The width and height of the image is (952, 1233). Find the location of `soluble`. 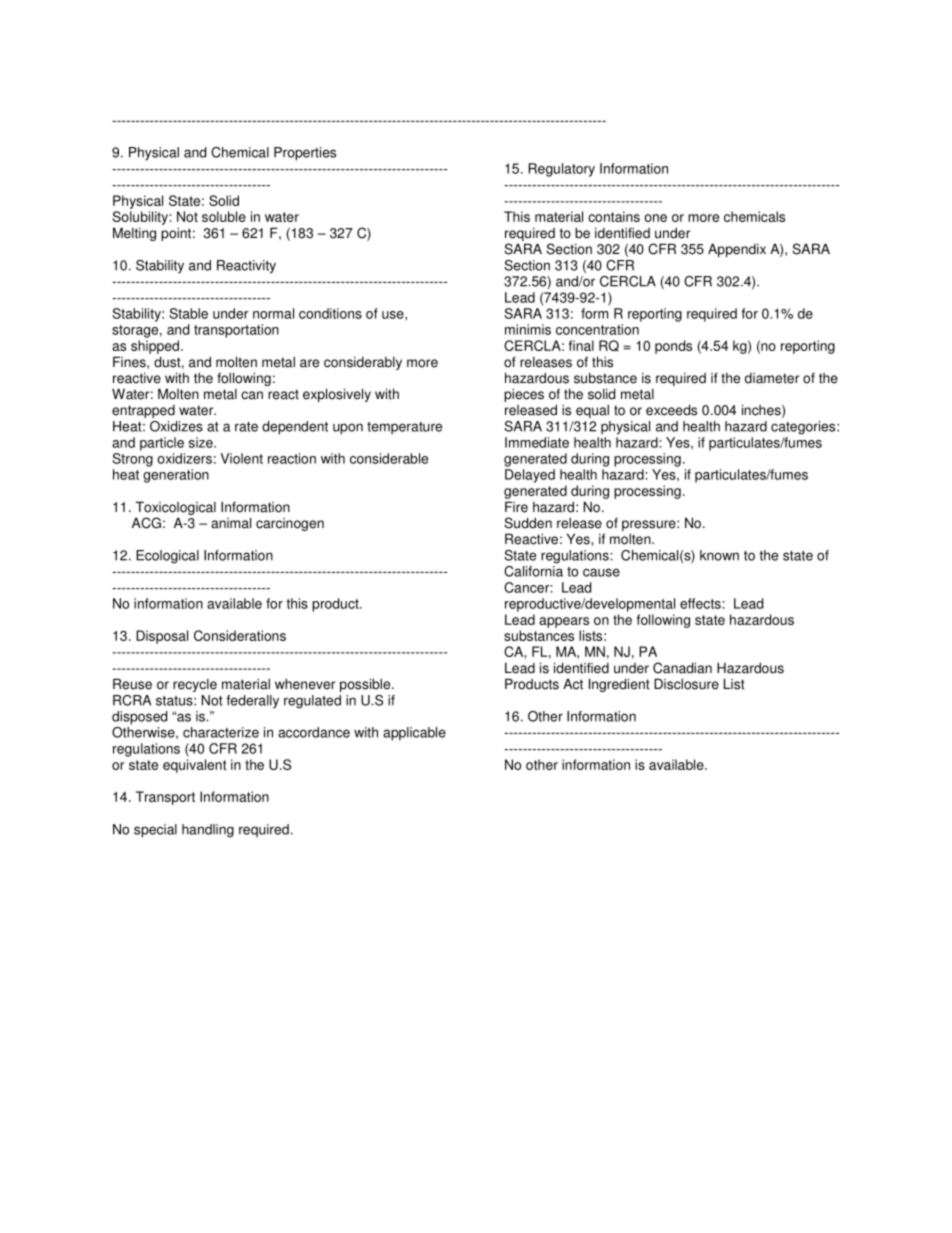

soluble is located at coordinates (224, 216).
